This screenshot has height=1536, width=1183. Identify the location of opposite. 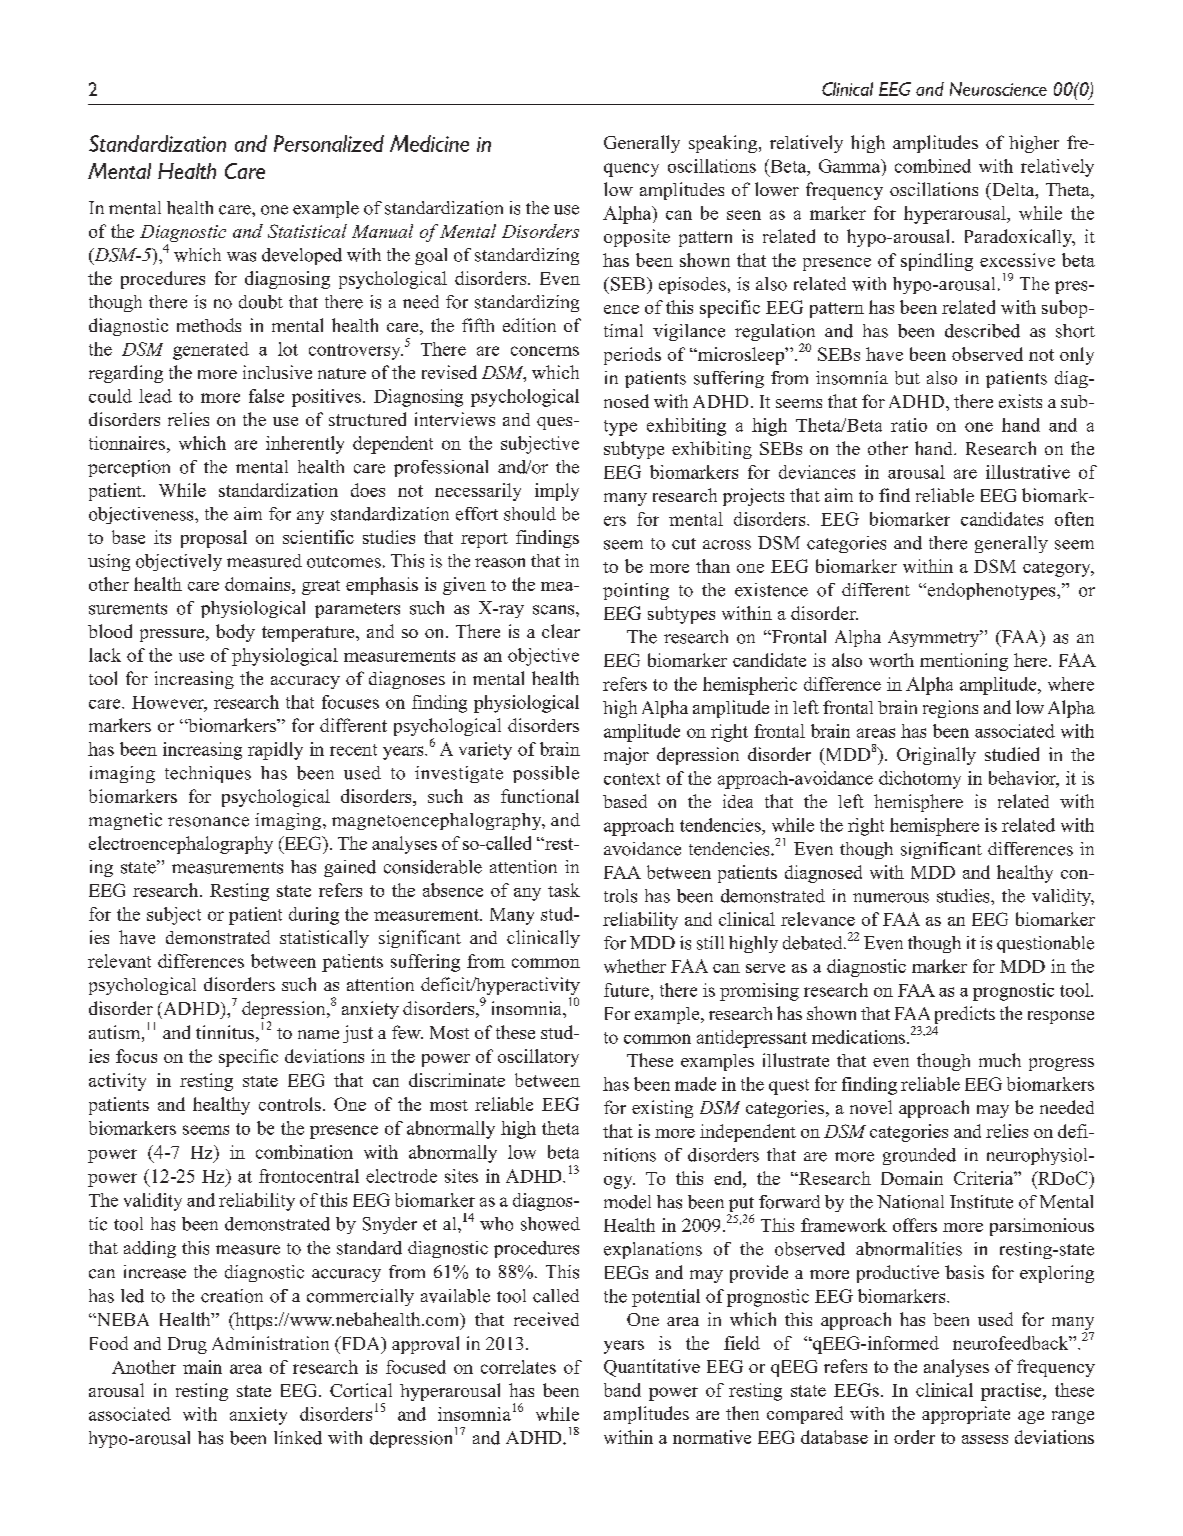
(637, 238).
